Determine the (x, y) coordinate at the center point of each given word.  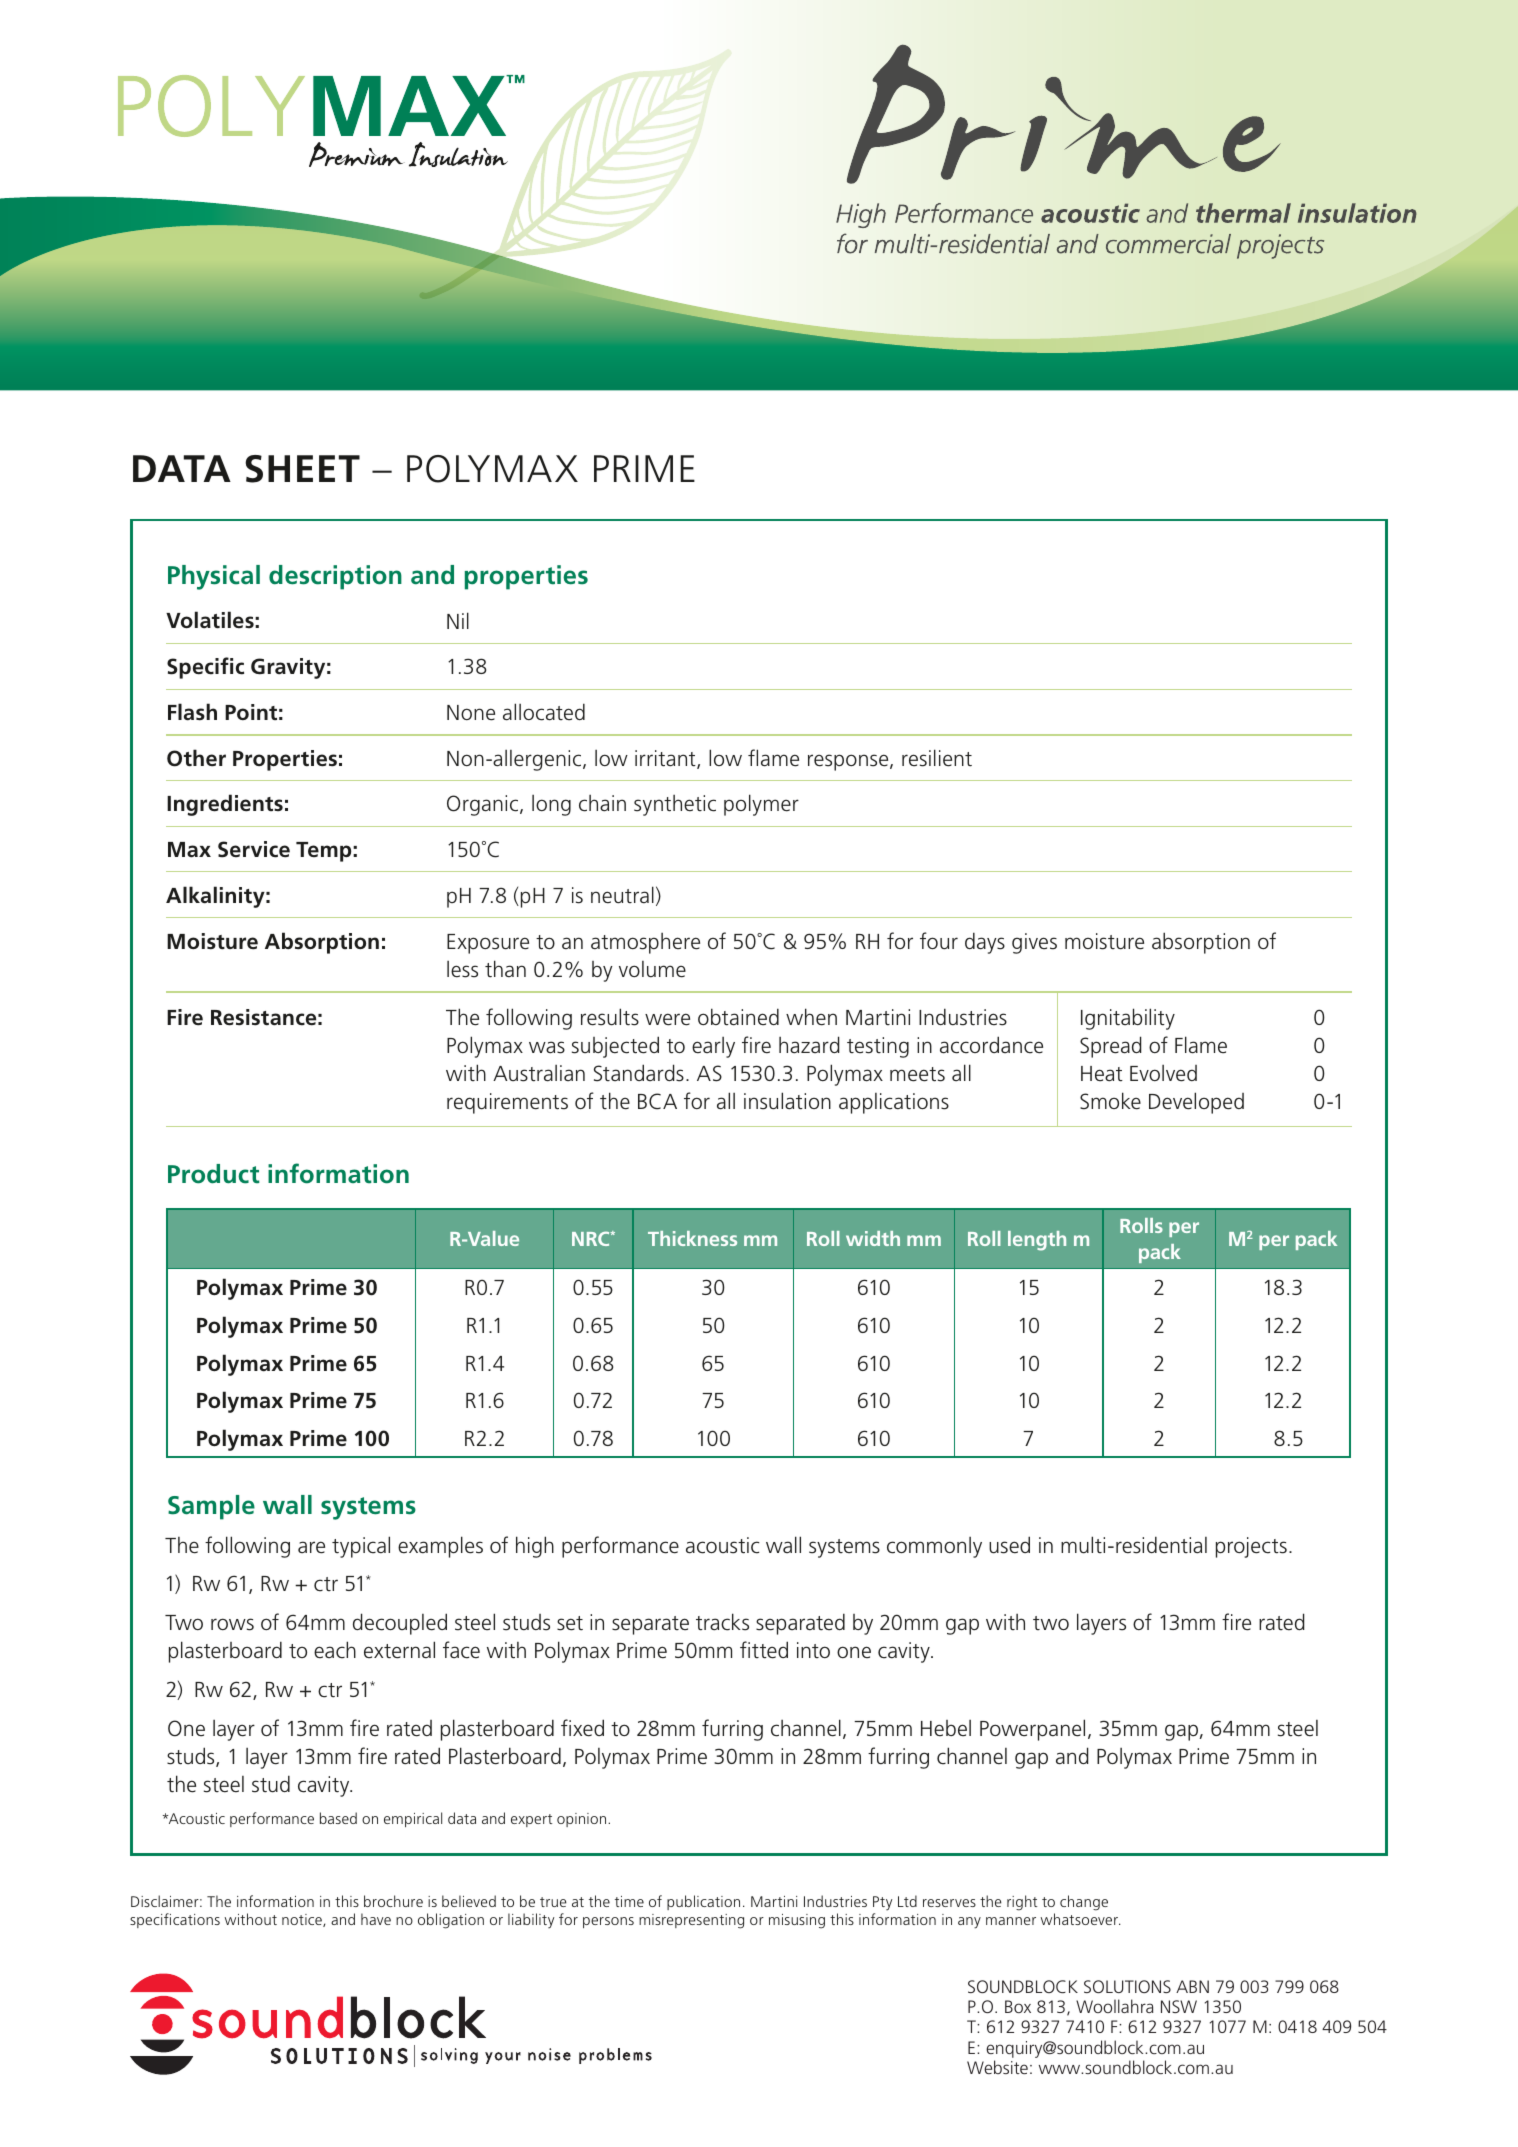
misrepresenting (691, 1921)
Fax (426, 2057)
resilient (937, 758)
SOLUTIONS (1127, 1986)
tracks (722, 1622)
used (1009, 1545)
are (311, 1547)
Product (214, 1174)
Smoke (1110, 1101)
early (713, 1047)
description (335, 577)
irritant (666, 759)
